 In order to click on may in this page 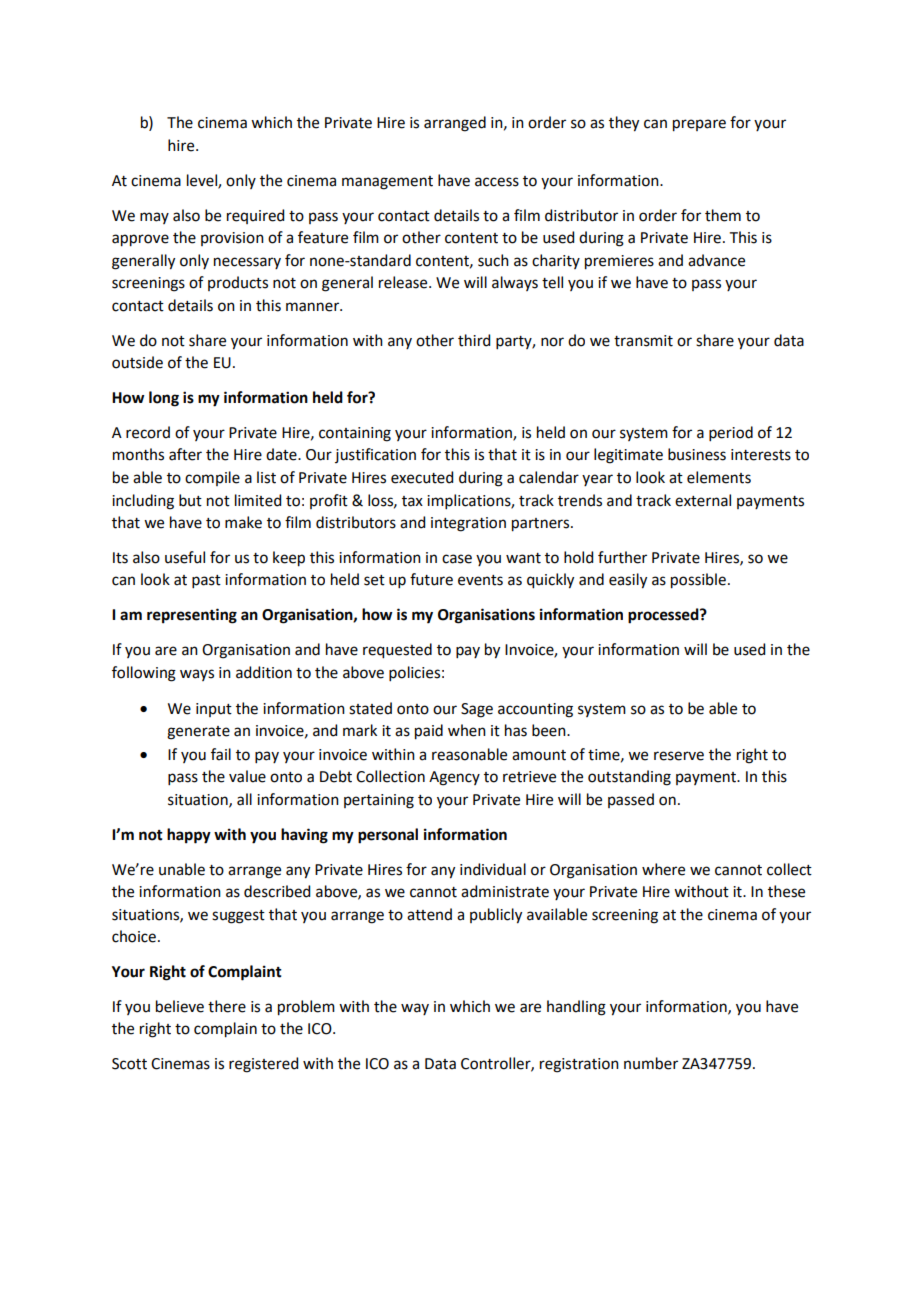, I will do `click(154, 218)`.
